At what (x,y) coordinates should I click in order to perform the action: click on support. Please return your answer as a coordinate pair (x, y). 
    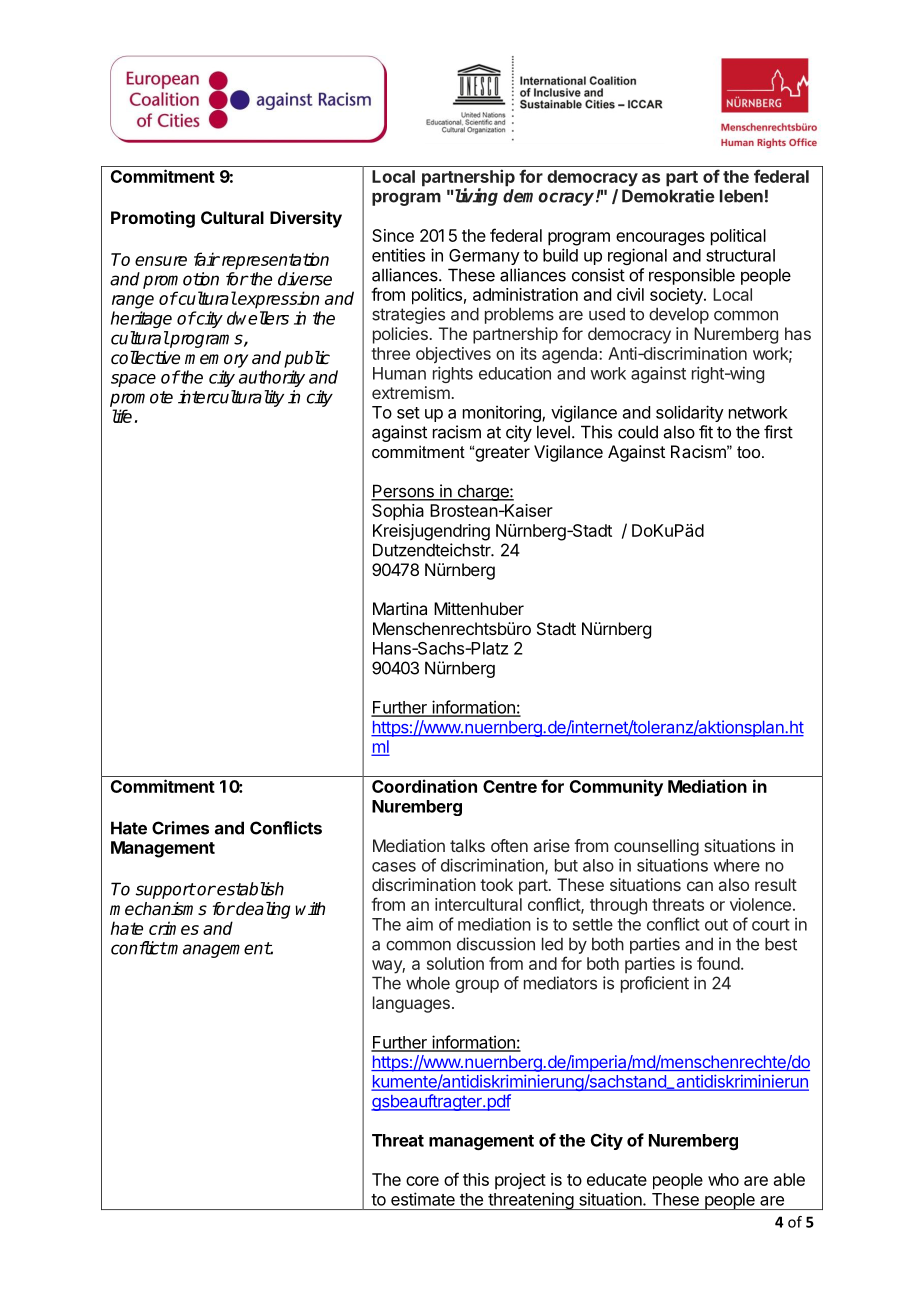
    Looking at the image, I should click on (166, 891).
